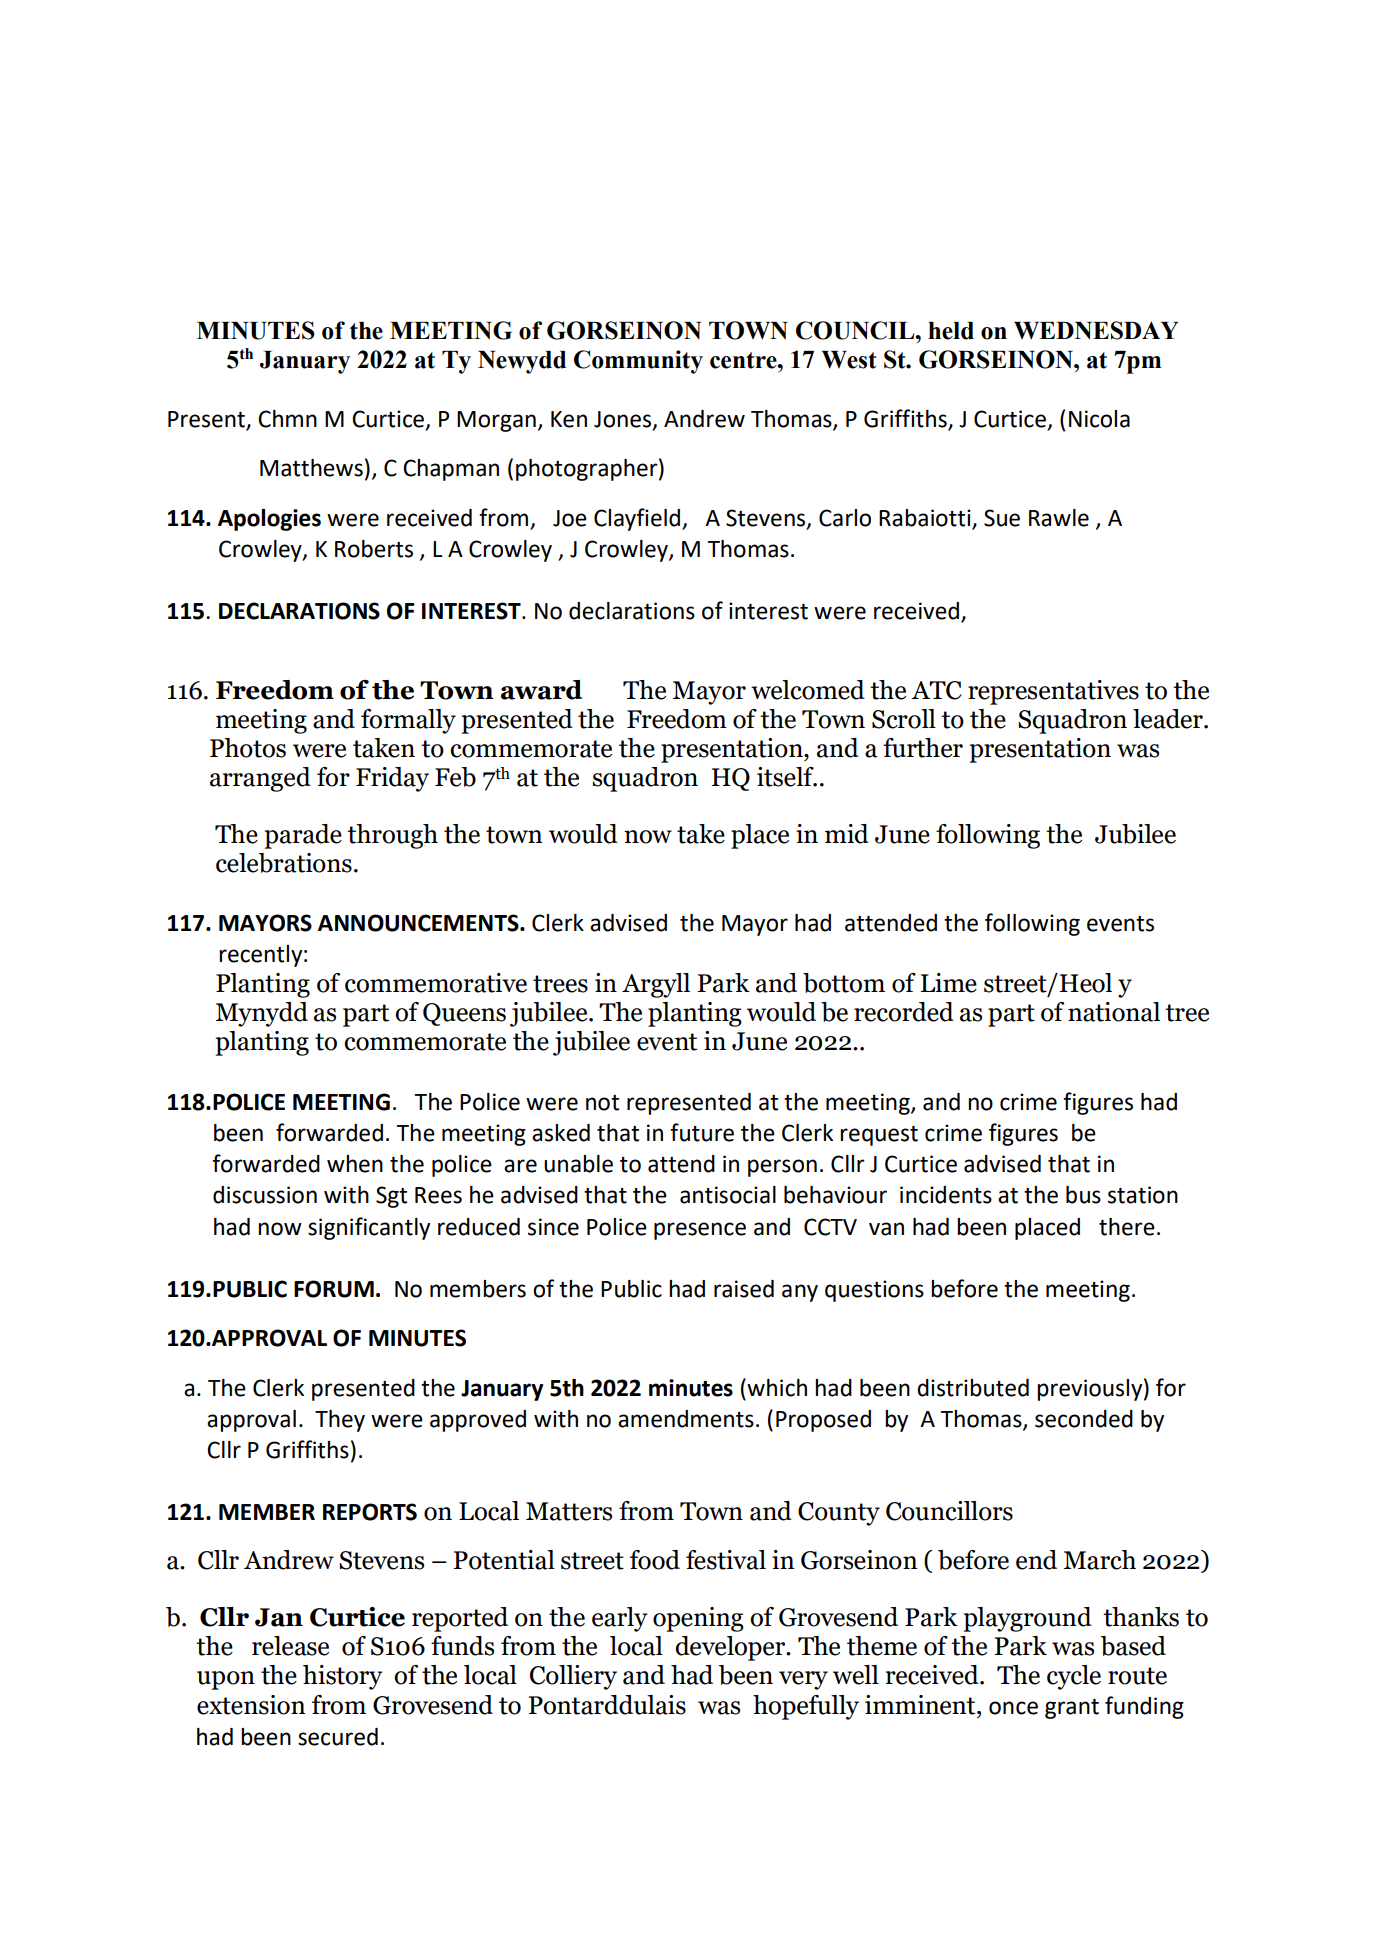  I want to click on history, so click(342, 1677).
